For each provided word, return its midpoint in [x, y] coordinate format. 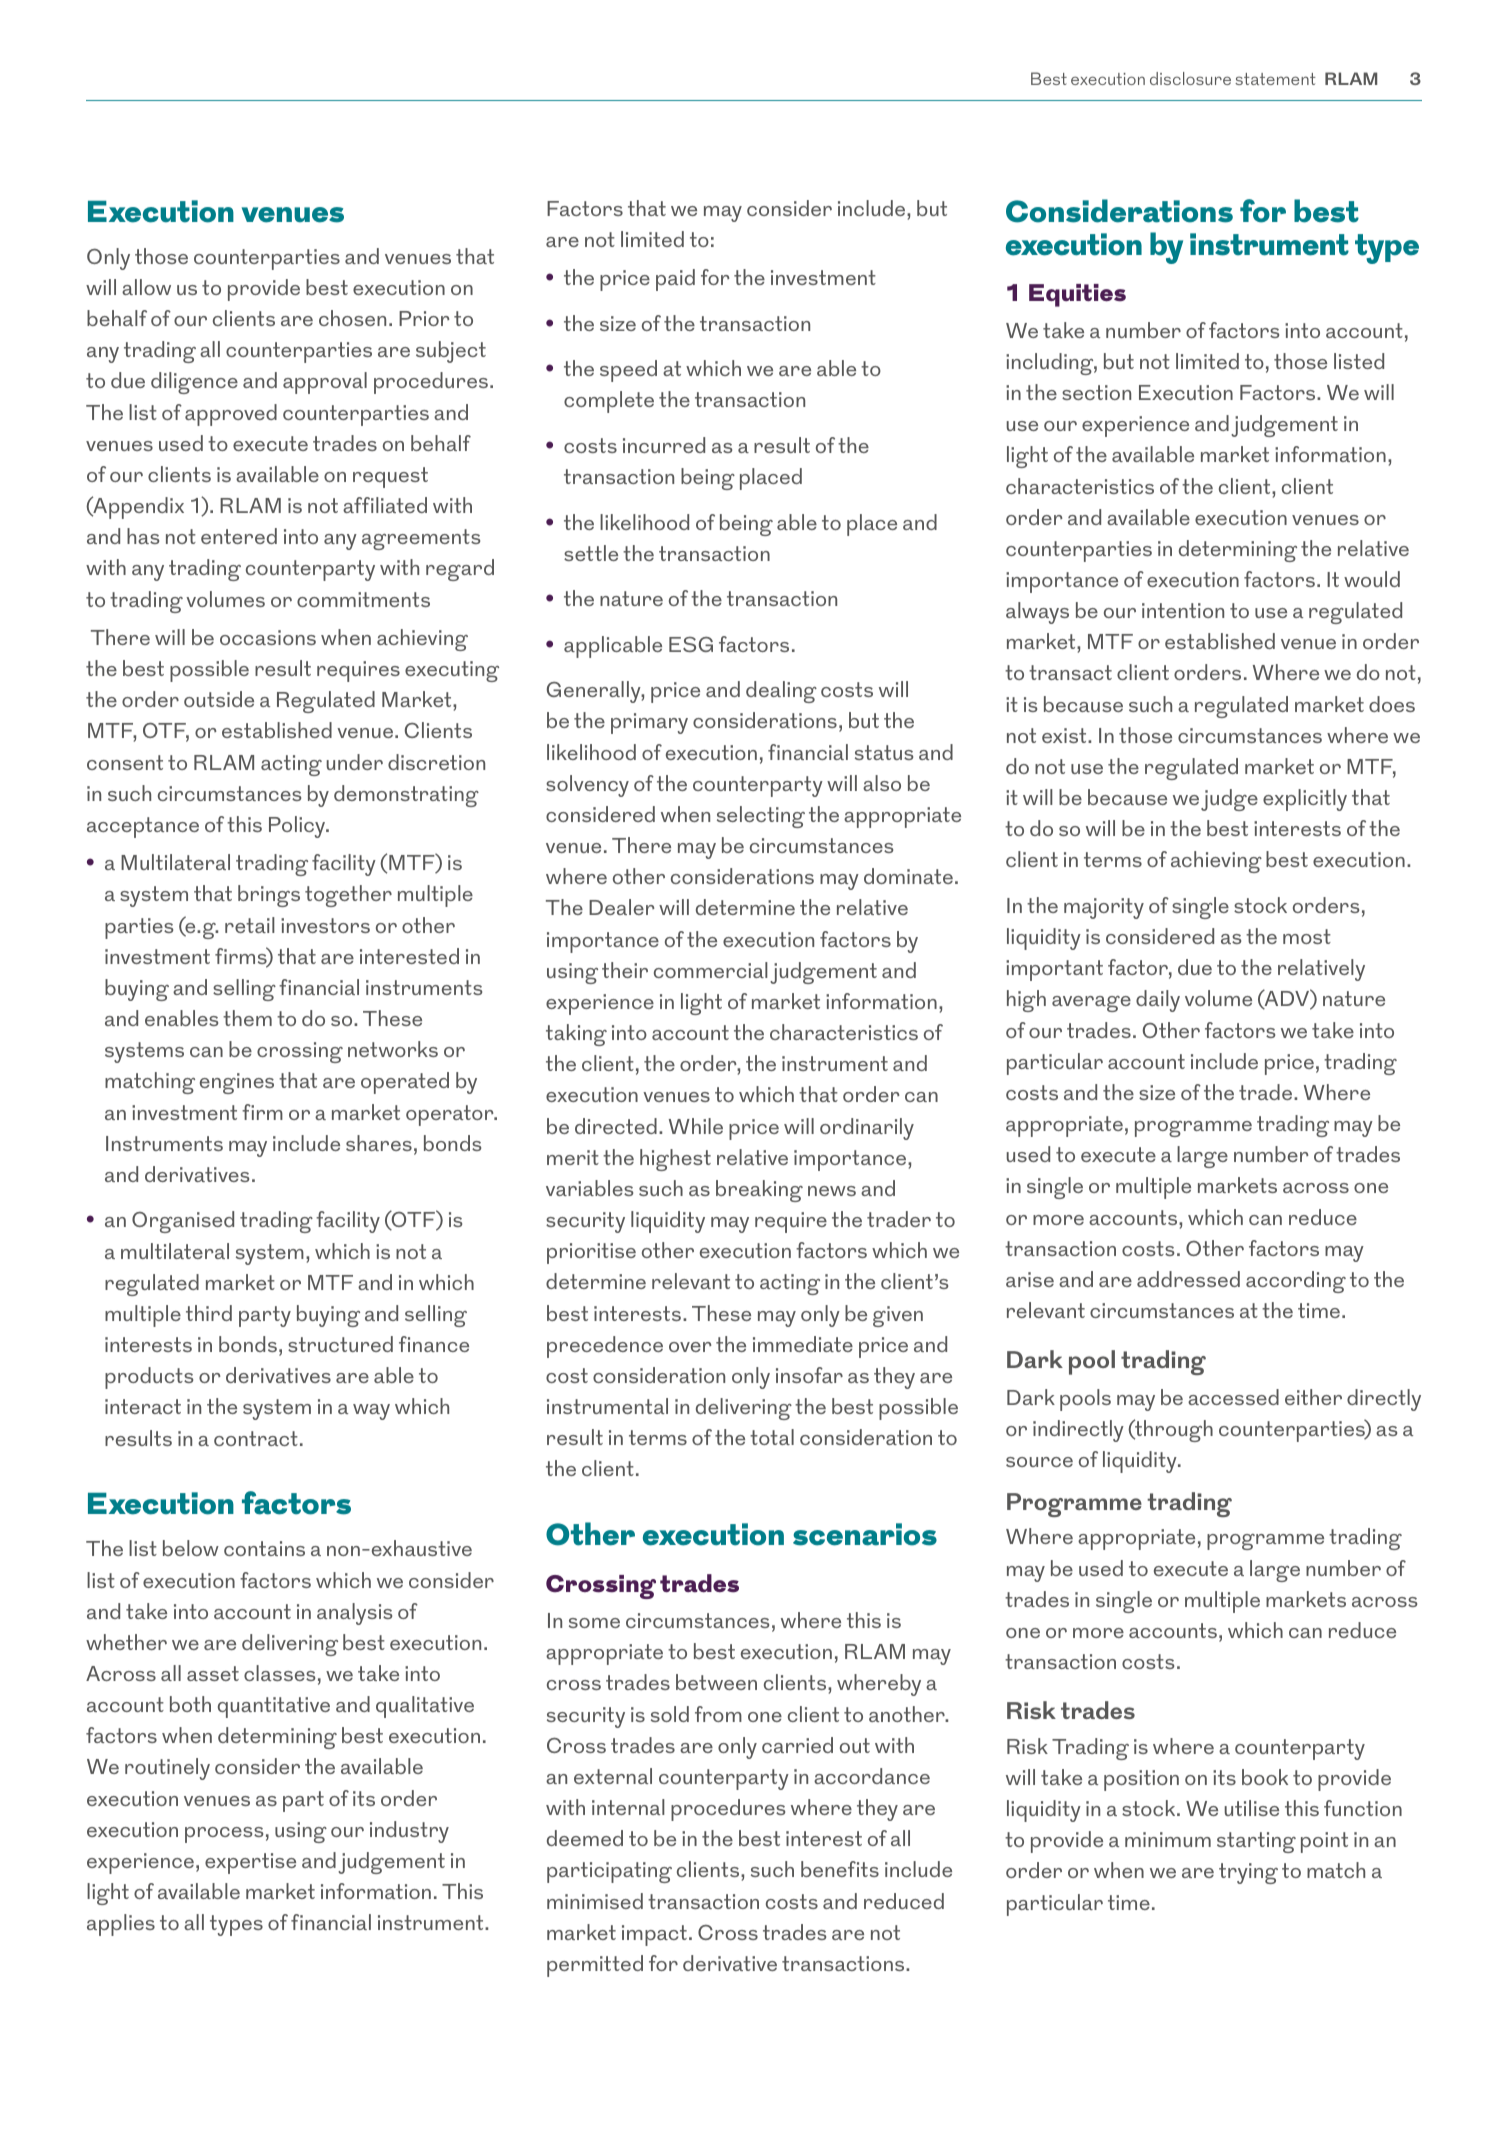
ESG [691, 644]
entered [239, 536]
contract [256, 1438]
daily [1158, 1001]
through [1173, 1430]
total [772, 1437]
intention [1183, 610]
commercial [711, 970]
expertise [250, 1863]
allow [146, 287]
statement [1275, 79]
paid [675, 280]
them [247, 1018]
